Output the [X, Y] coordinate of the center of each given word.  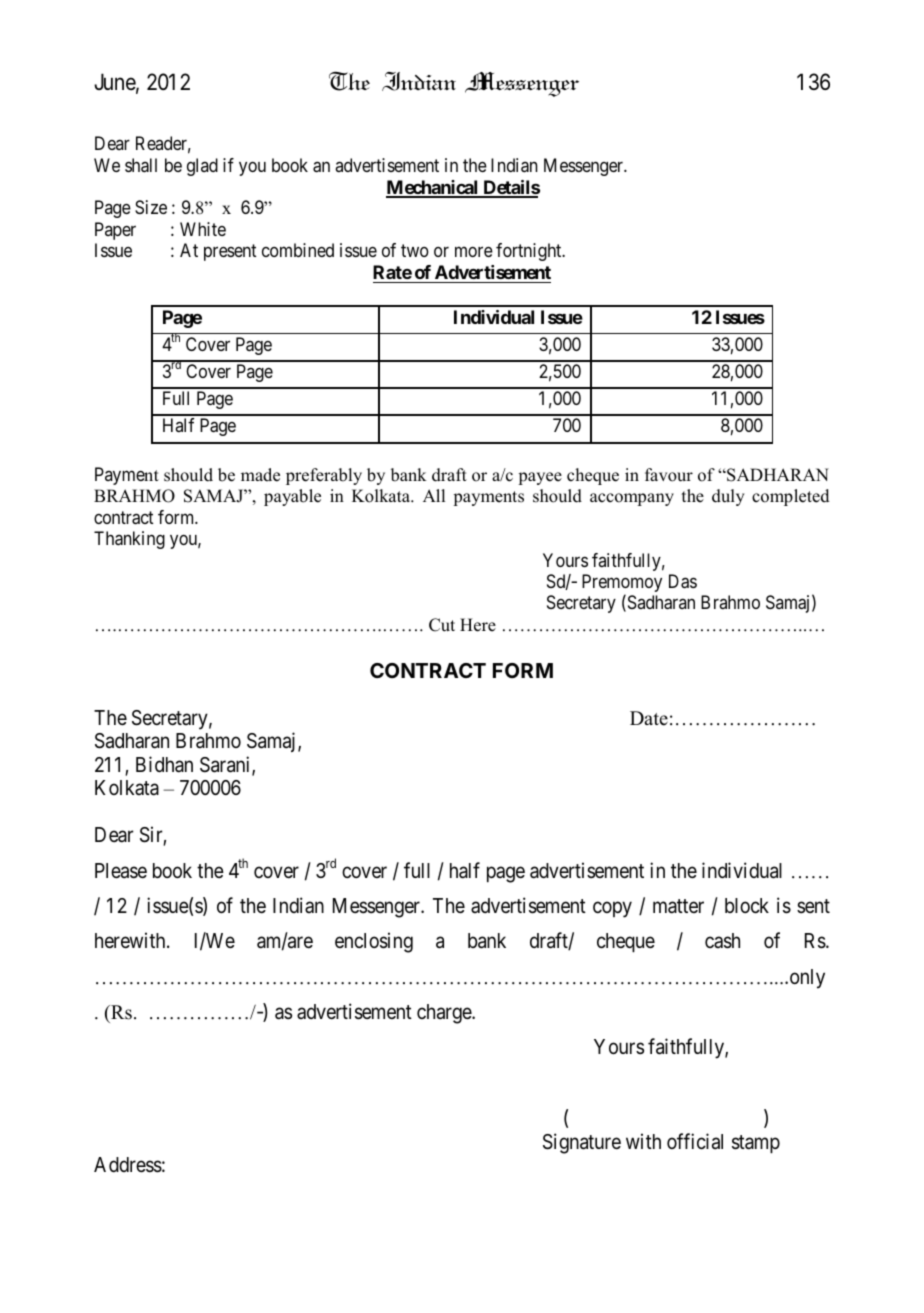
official [695, 1141]
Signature [582, 1143]
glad [202, 167]
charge [445, 1014]
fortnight [530, 252]
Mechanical [433, 188]
